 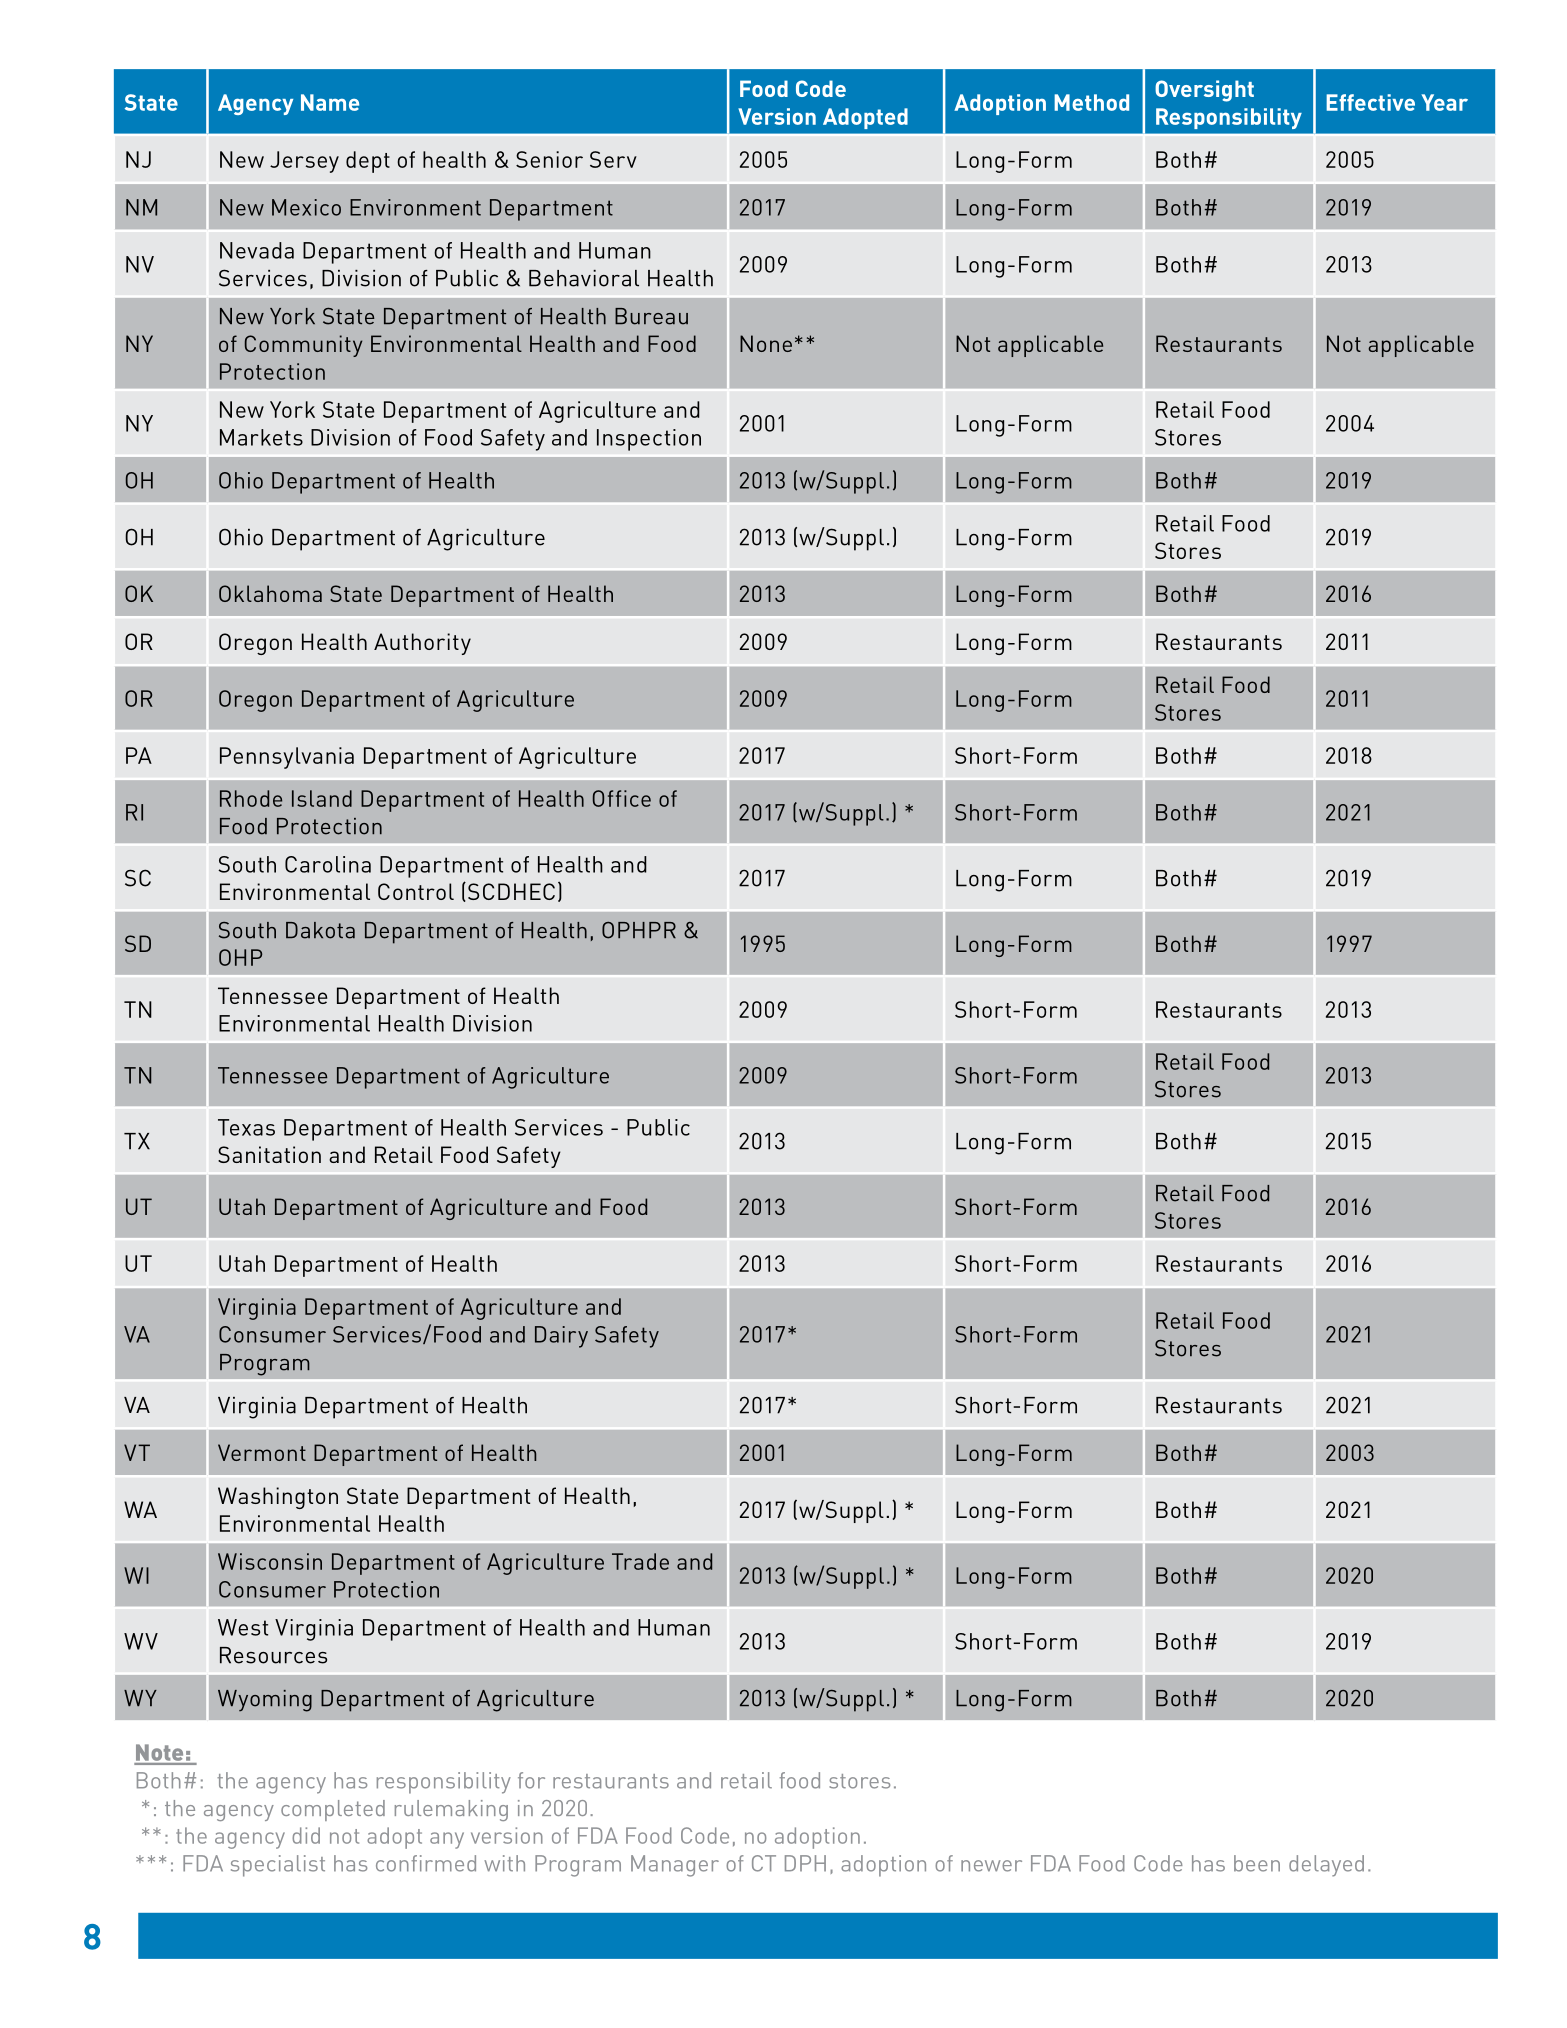 I want to click on newer, so click(x=991, y=1866).
